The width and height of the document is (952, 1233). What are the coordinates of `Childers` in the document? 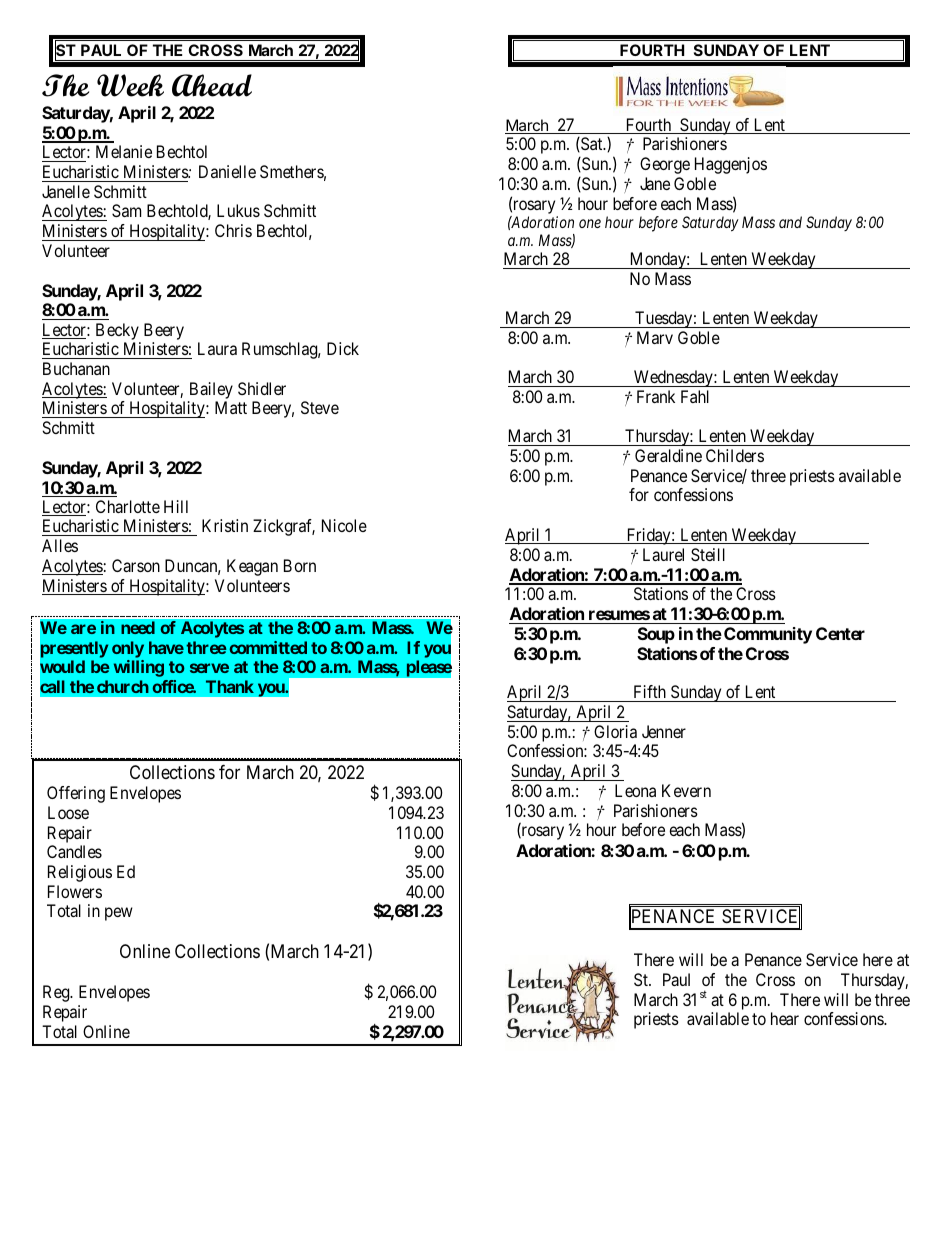 It's located at (735, 455).
